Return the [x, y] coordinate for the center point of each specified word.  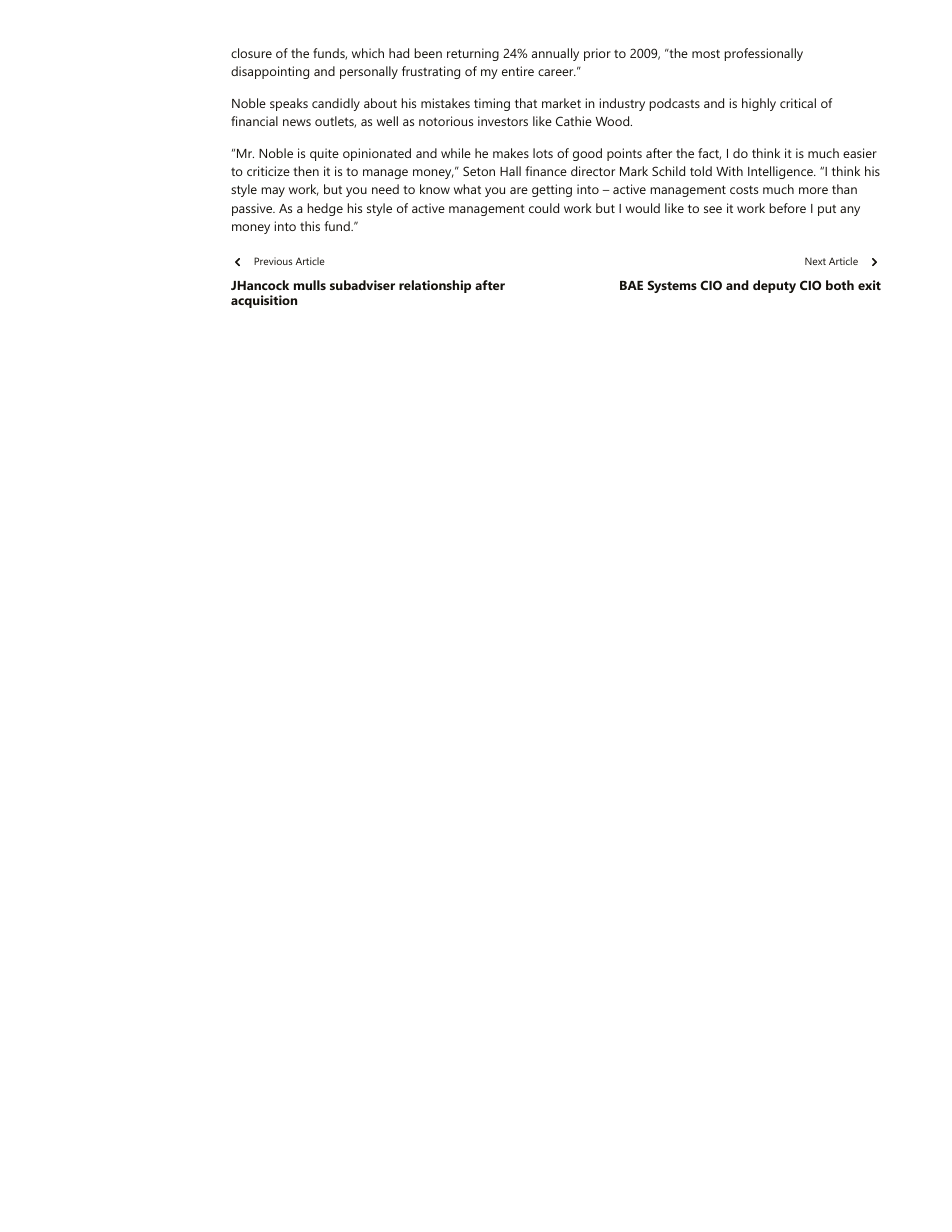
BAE [631, 285]
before [787, 208]
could [544, 208]
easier [860, 153]
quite [324, 154]
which [368, 53]
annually [555, 54]
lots [543, 153]
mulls [310, 285]
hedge [325, 209]
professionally [763, 54]
